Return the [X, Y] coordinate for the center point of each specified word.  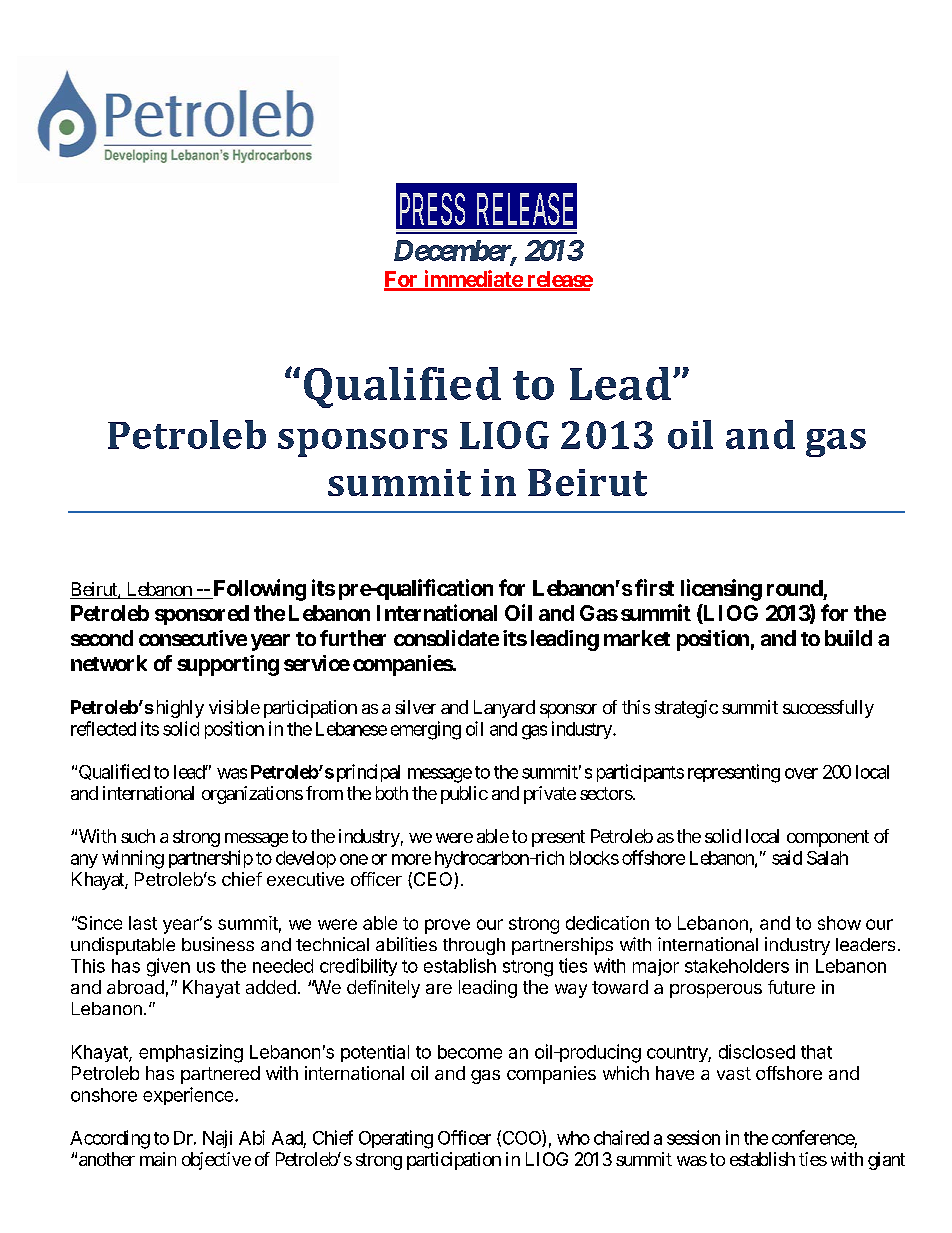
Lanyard [504, 709]
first [654, 587]
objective [216, 1161]
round [795, 588]
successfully [828, 709]
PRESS [432, 209]
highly [178, 709]
